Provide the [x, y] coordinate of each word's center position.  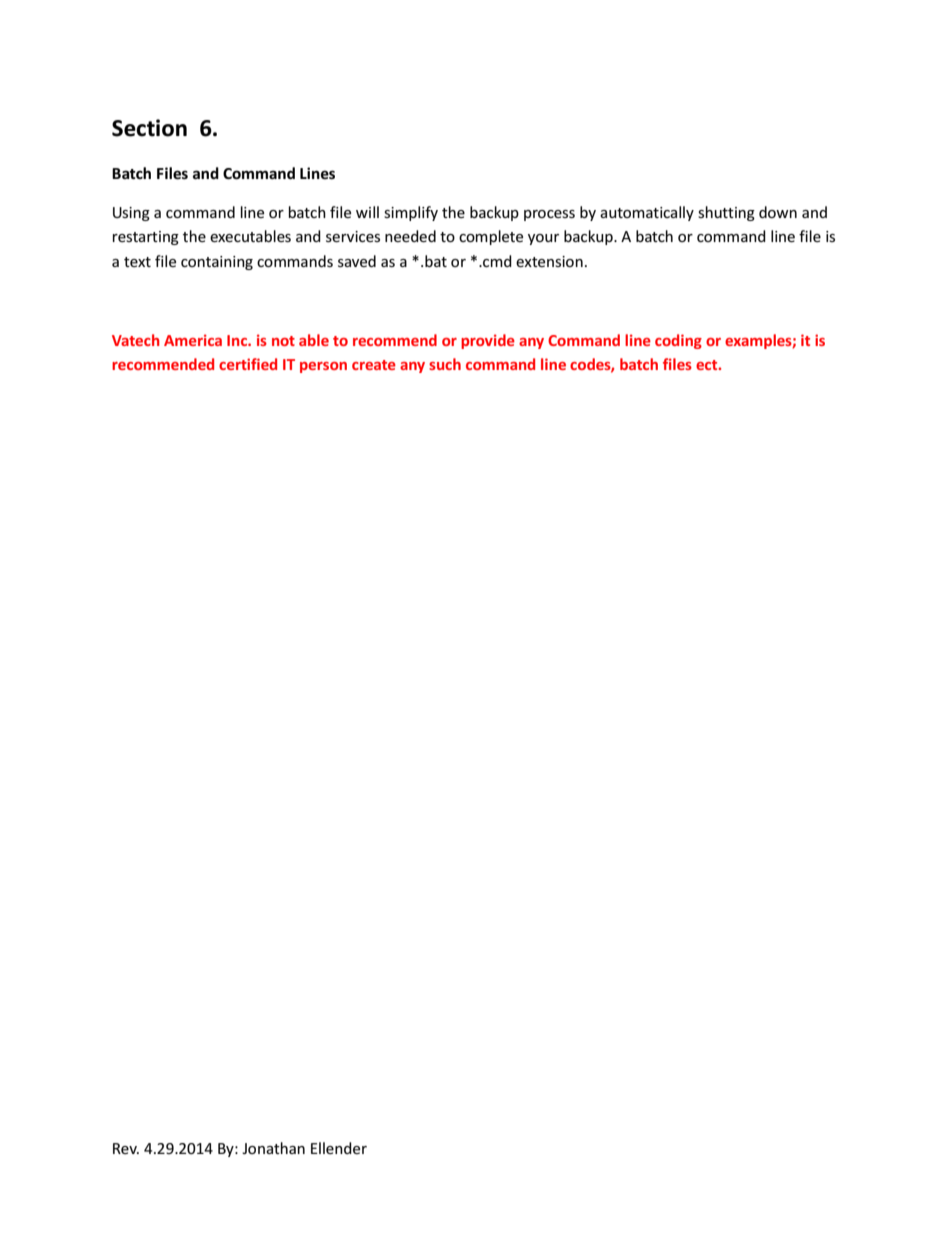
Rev [126, 1148]
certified [248, 364]
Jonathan [273, 1148]
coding [678, 341]
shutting [726, 213]
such [445, 364]
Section [149, 128]
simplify [411, 213]
